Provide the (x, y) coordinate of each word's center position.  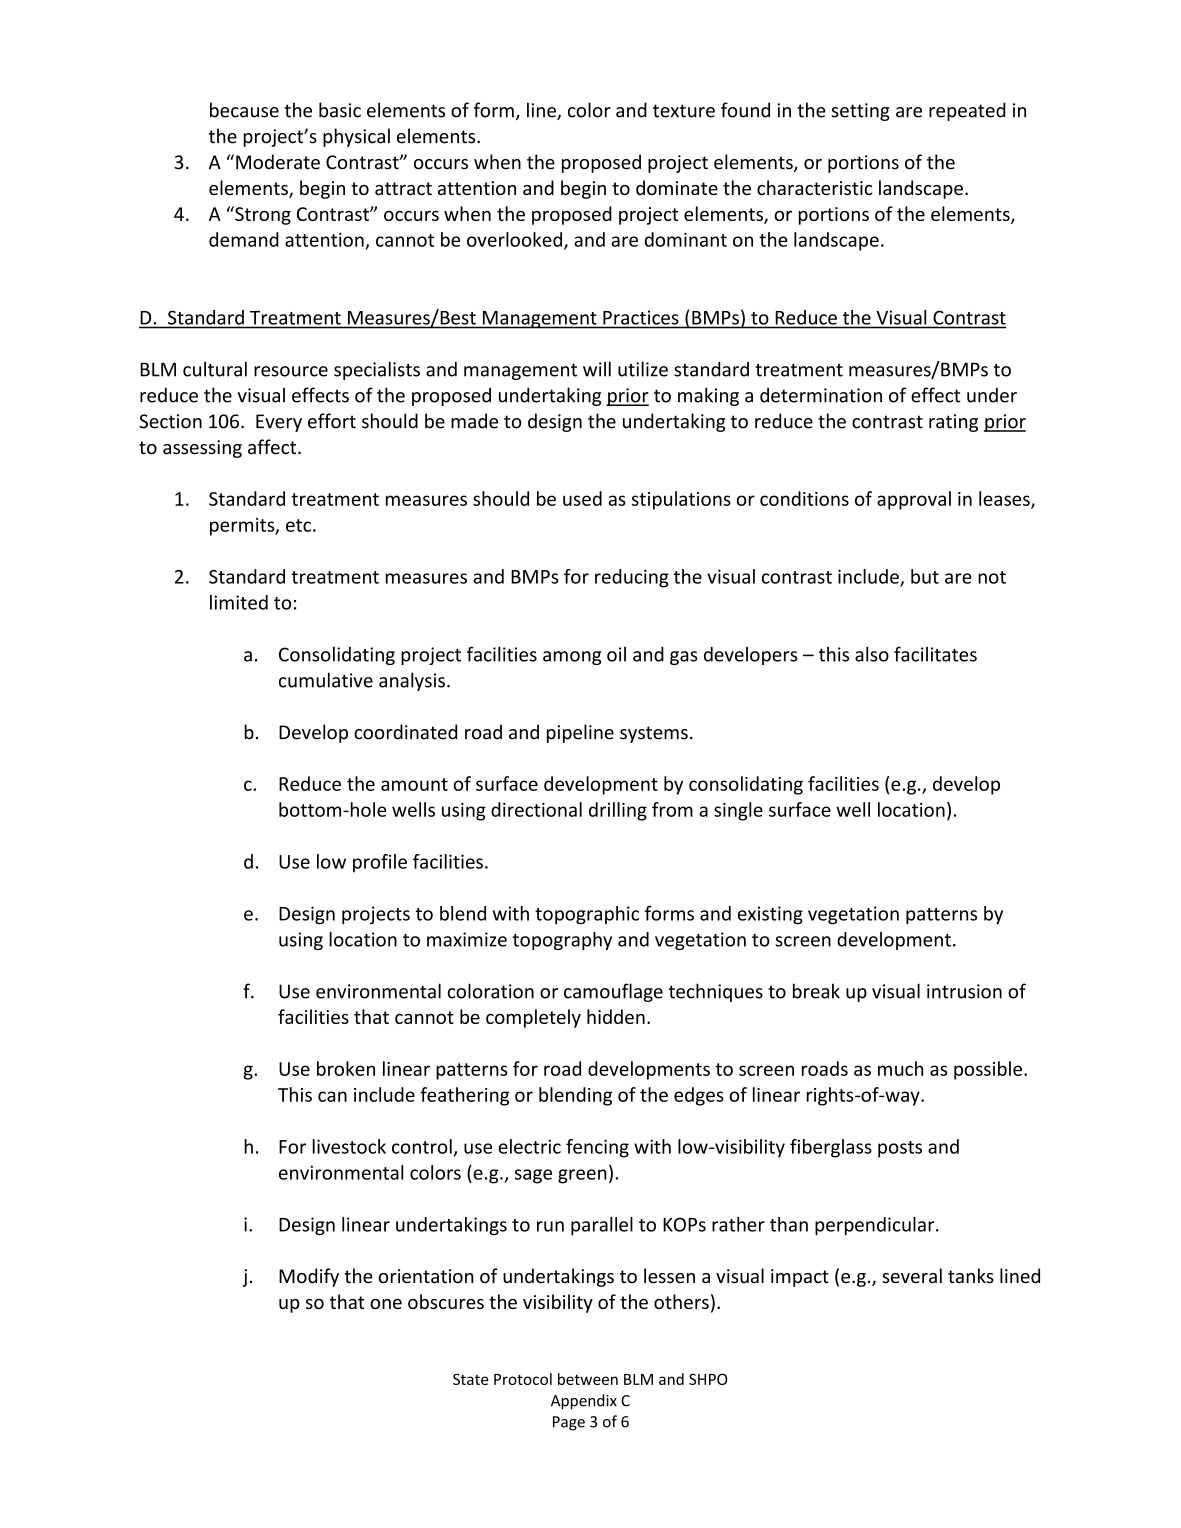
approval (914, 500)
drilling (618, 811)
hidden (616, 1016)
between (588, 1379)
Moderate (278, 162)
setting (860, 112)
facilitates (935, 654)
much (900, 1068)
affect (273, 447)
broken (346, 1068)
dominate (677, 187)
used (582, 498)
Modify (309, 1277)
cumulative (326, 680)
